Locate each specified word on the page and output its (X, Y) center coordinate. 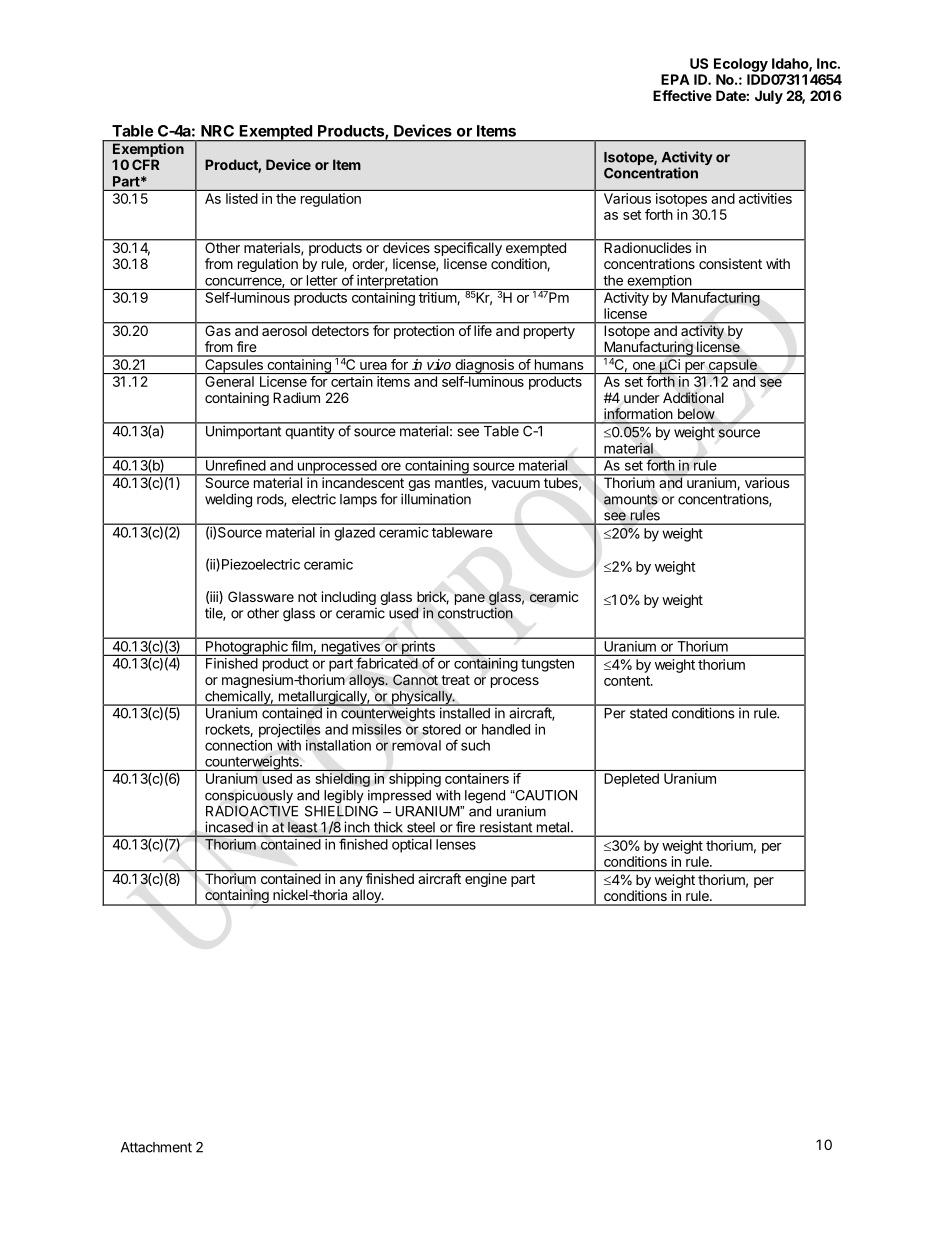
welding (228, 500)
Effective (682, 95)
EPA (675, 79)
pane (469, 599)
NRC (217, 131)
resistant (506, 827)
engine (486, 879)
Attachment (156, 1147)
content (628, 681)
